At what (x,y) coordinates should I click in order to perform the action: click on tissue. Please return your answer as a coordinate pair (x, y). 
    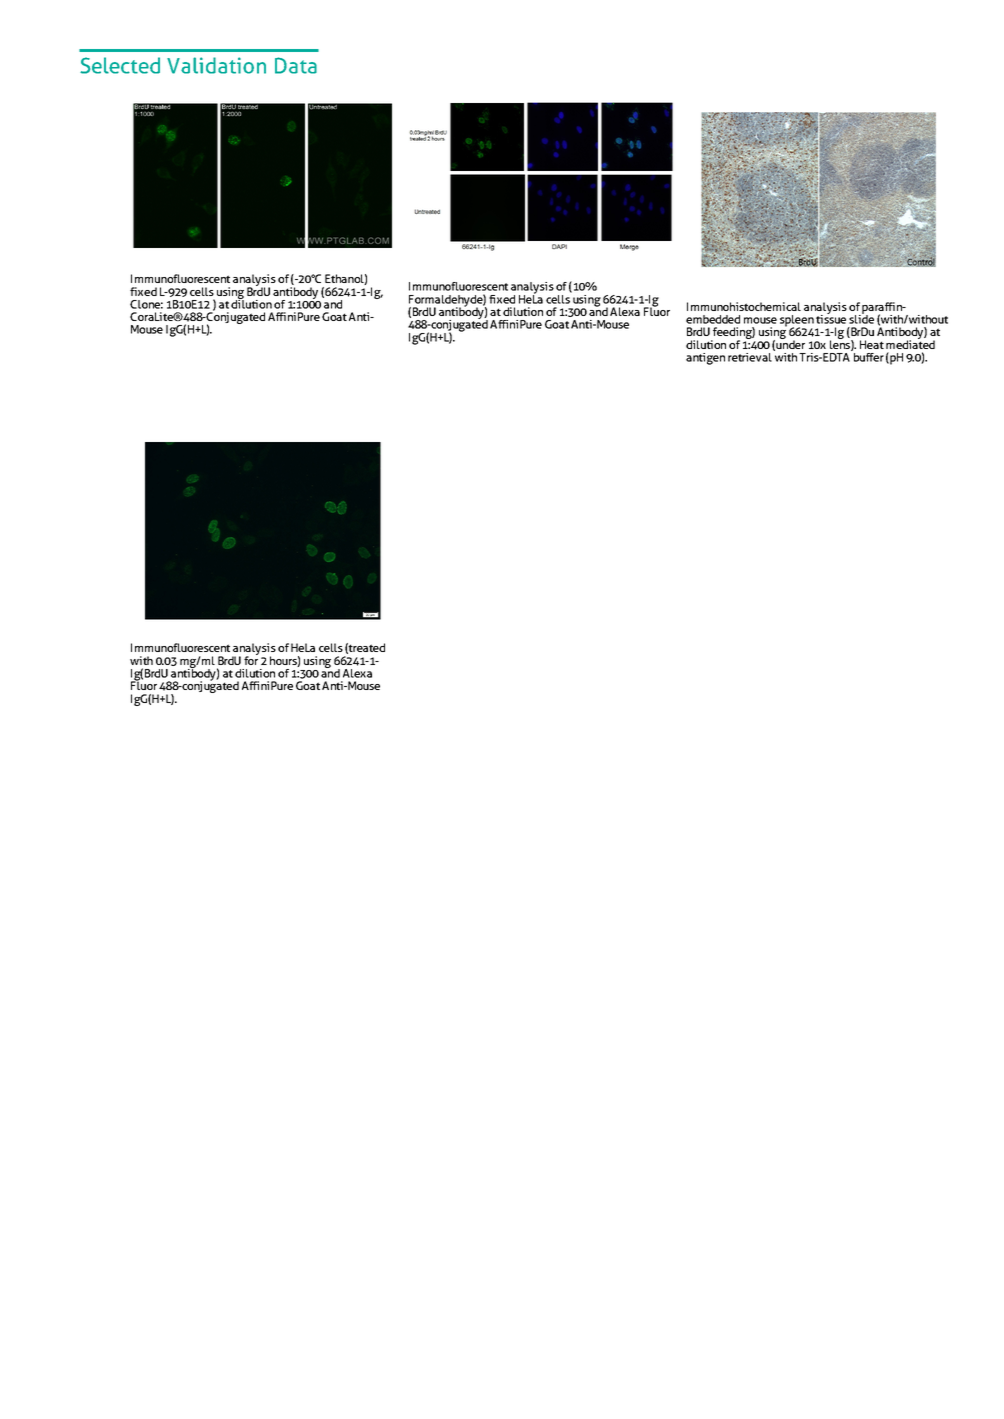
    Looking at the image, I should click on (831, 318).
